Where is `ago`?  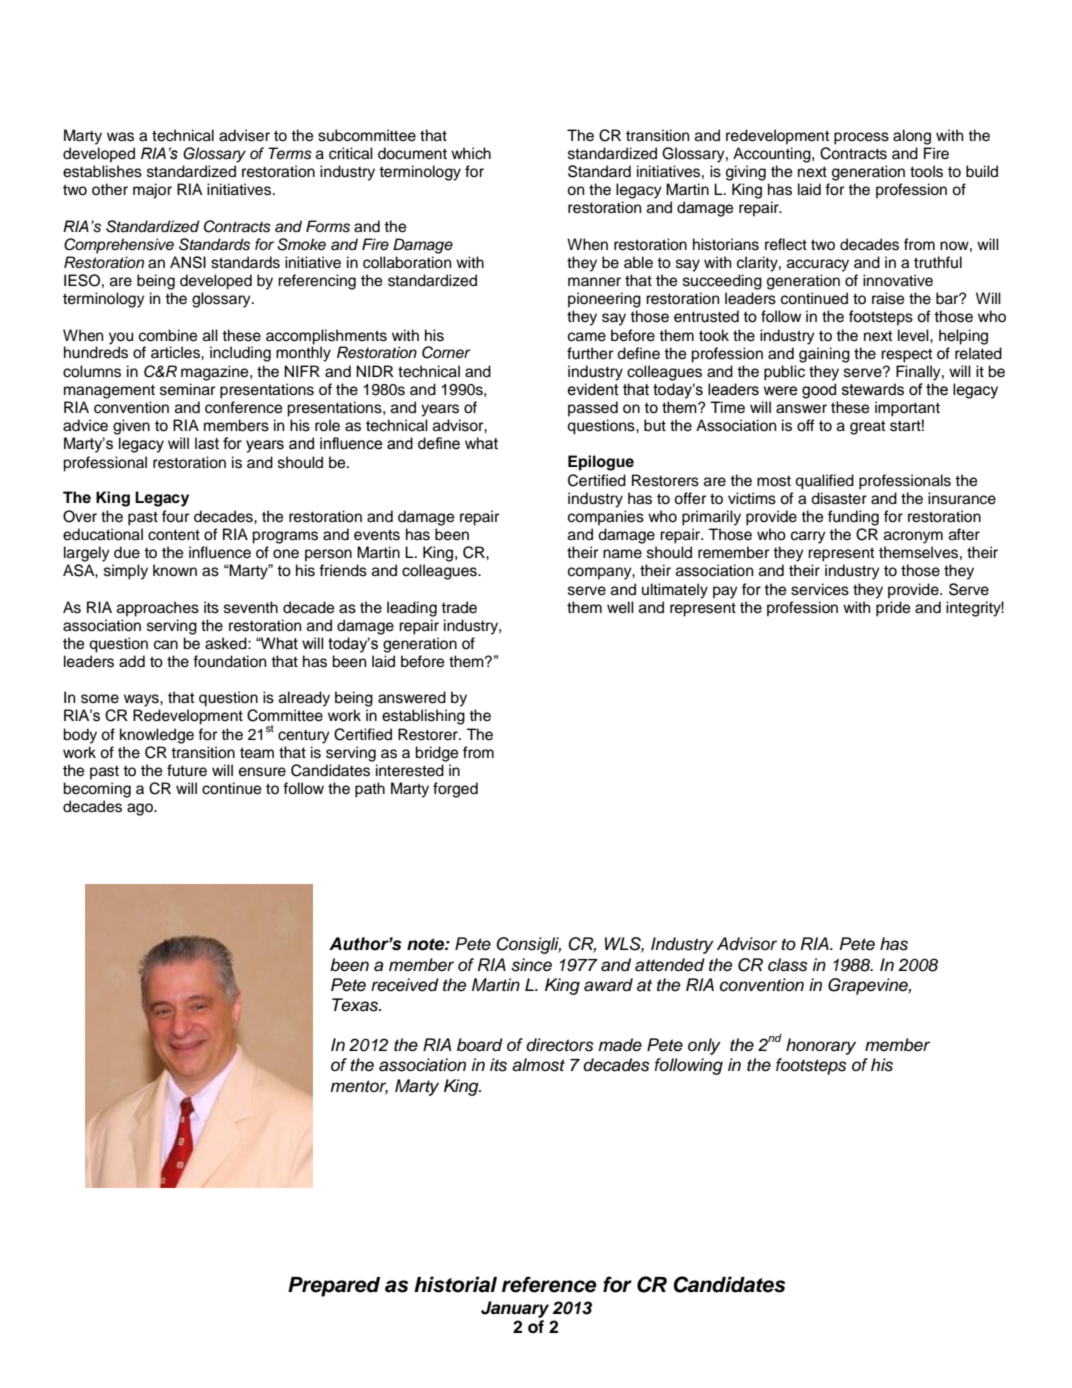 ago is located at coordinates (141, 809).
